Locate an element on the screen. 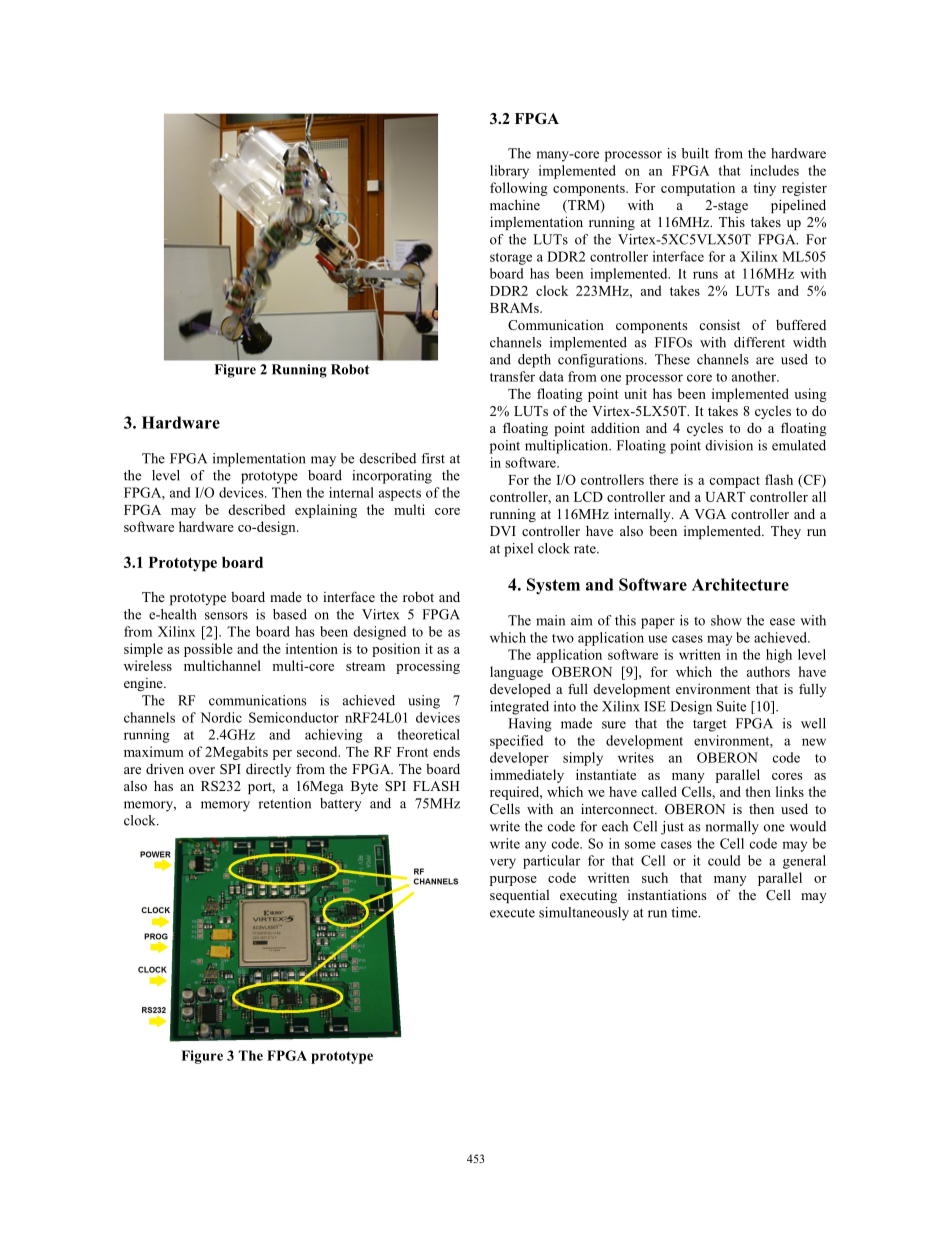  explaining is located at coordinates (326, 511).
